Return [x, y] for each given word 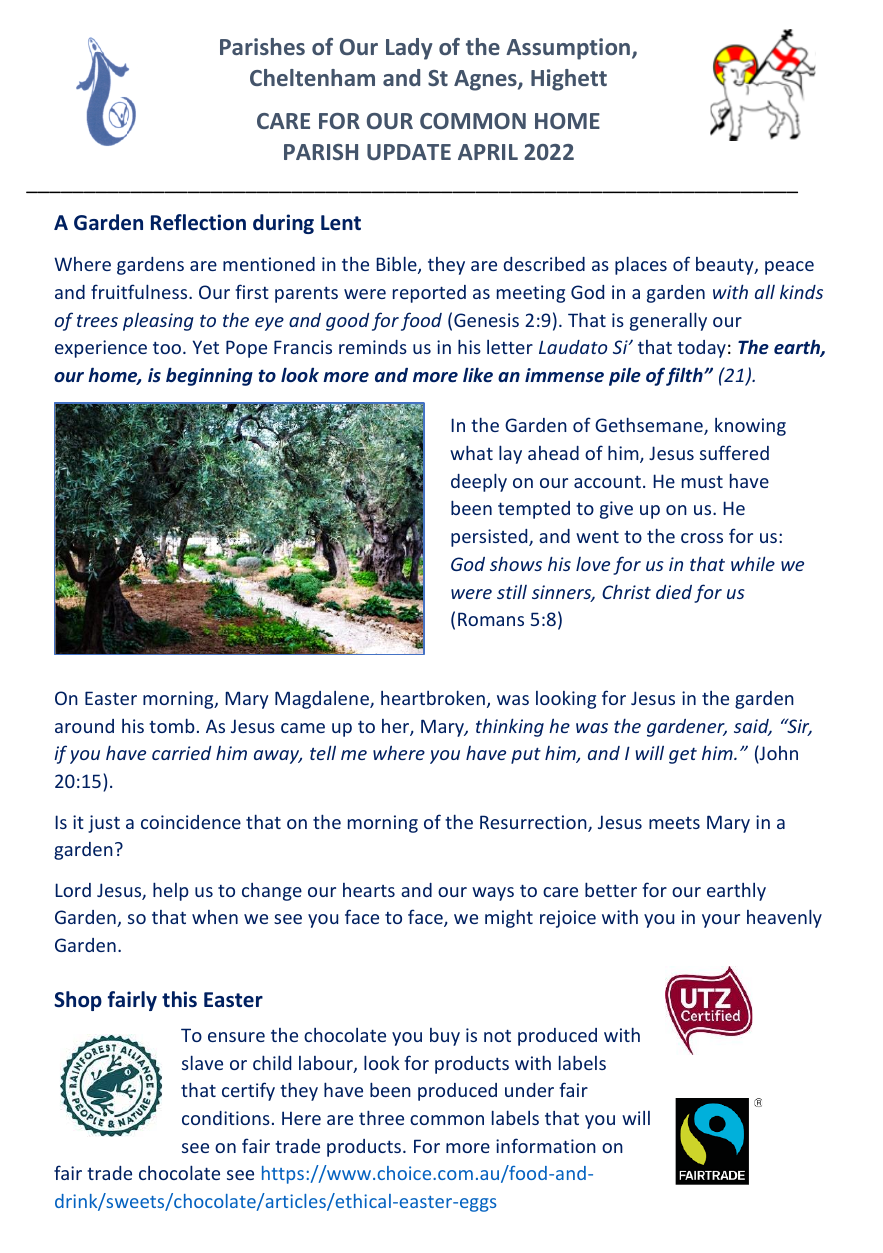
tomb [172, 725]
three [381, 1117]
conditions [226, 1118]
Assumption [568, 49]
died [674, 592]
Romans [491, 619]
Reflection [198, 222]
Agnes [486, 80]
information [546, 1145]
